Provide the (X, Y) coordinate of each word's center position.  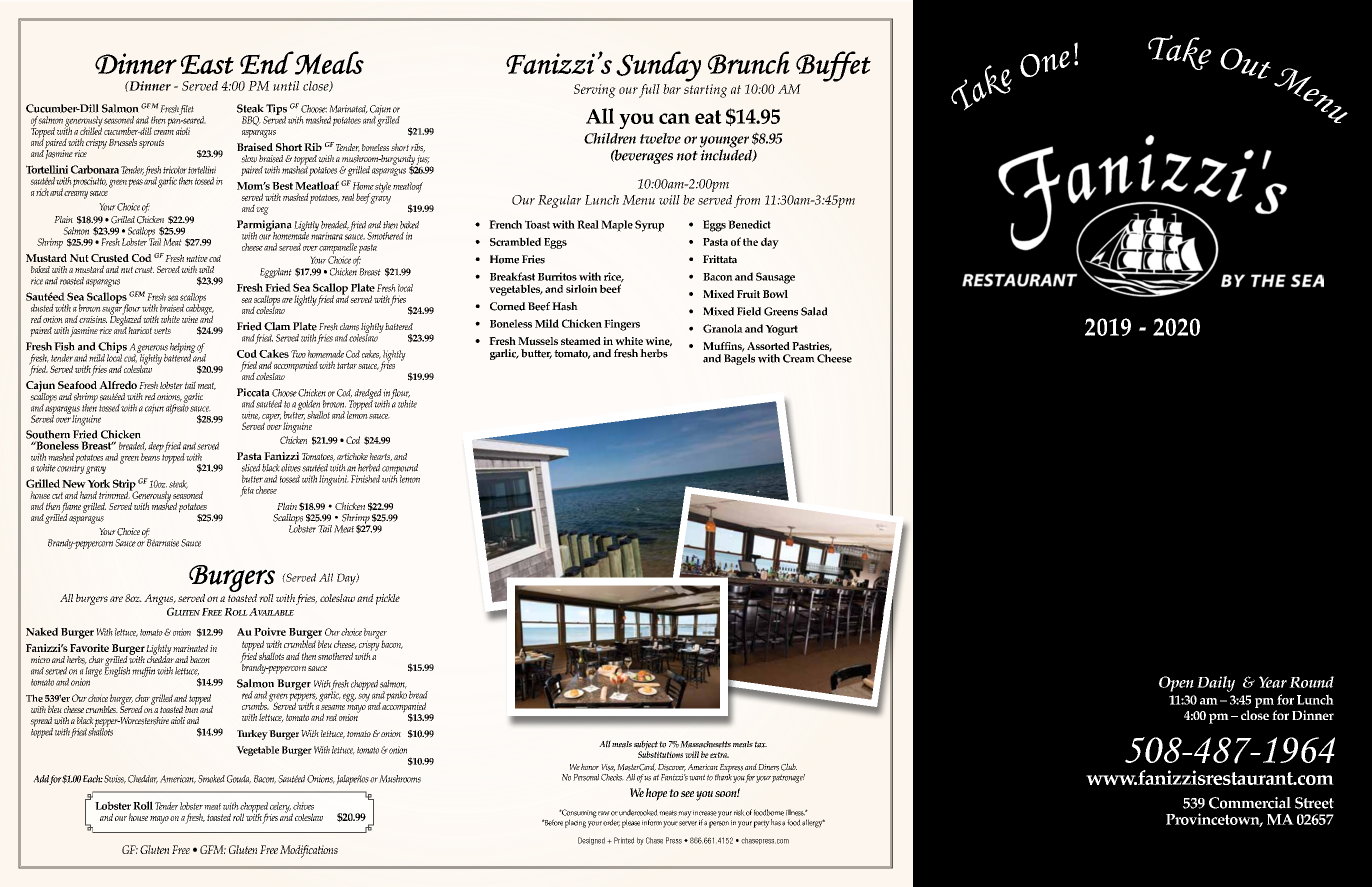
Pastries (812, 347)
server (688, 823)
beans (150, 456)
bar (672, 89)
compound (400, 470)
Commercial (1250, 803)
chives (303, 806)
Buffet (833, 66)
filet (186, 110)
